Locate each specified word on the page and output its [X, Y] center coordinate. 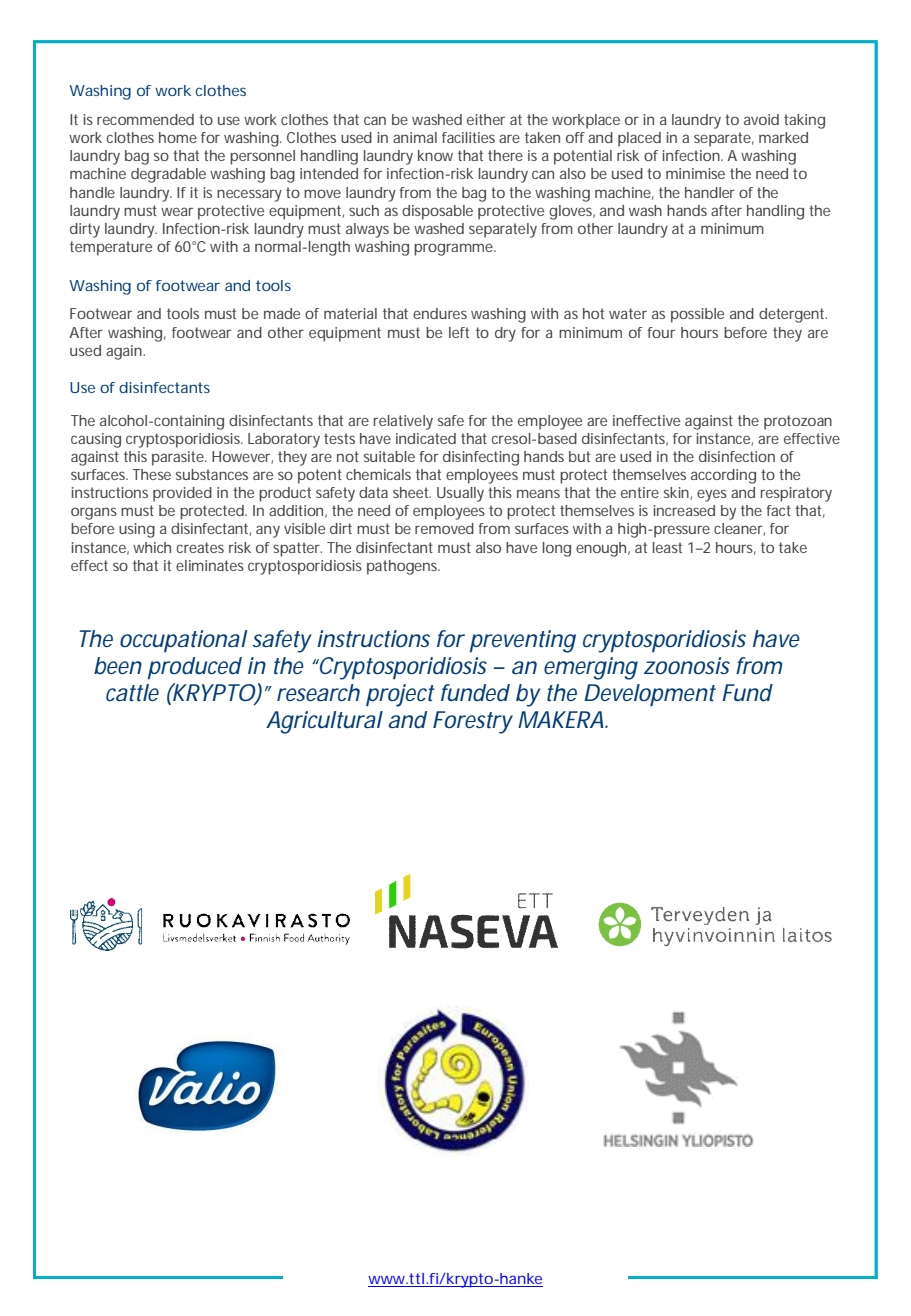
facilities [468, 137]
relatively [403, 422]
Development [650, 695]
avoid [761, 119]
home [178, 137]
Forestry [473, 722]
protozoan [798, 422]
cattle [132, 693]
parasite [179, 458]
